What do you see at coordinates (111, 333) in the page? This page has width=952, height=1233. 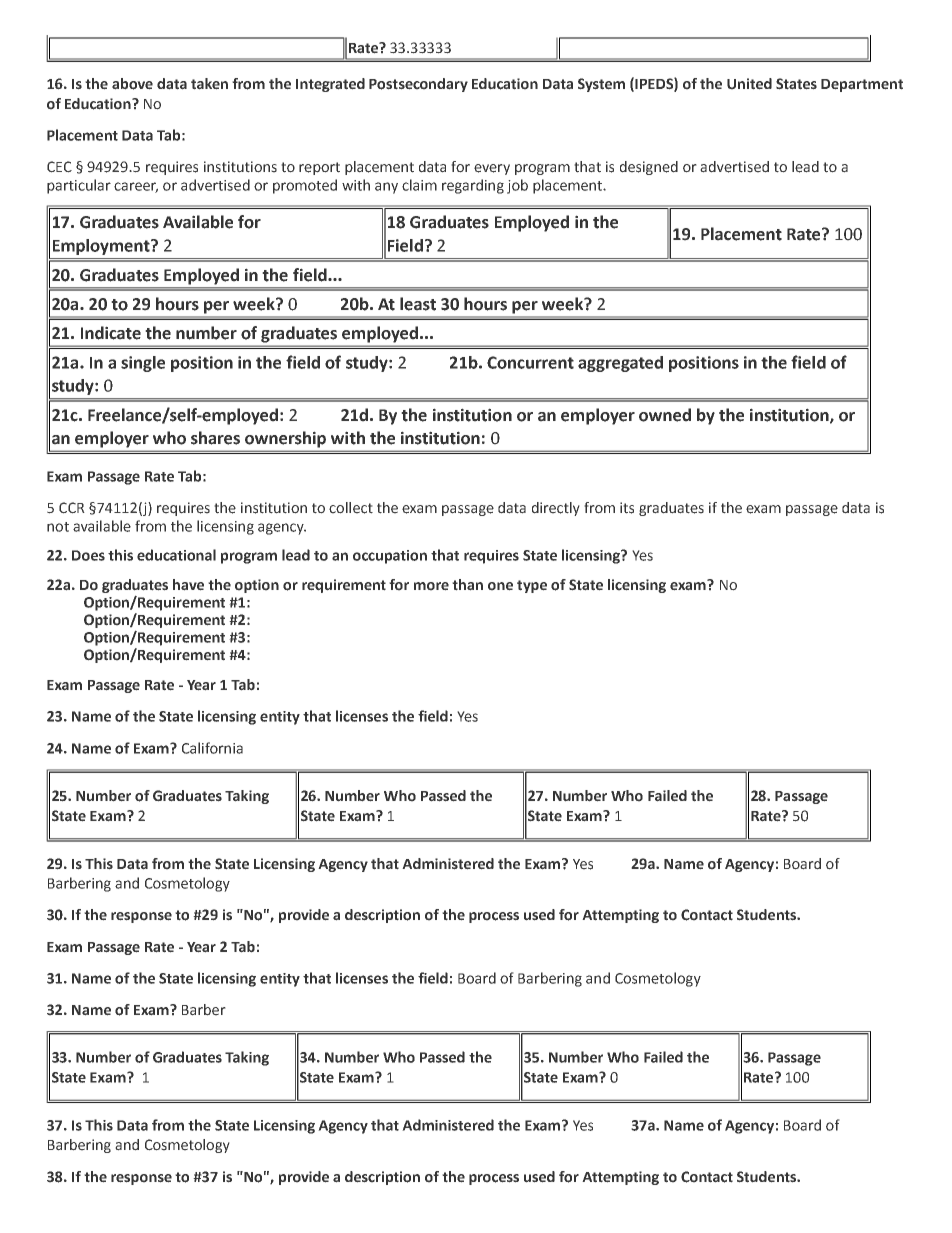 I see `Indicate` at bounding box center [111, 333].
